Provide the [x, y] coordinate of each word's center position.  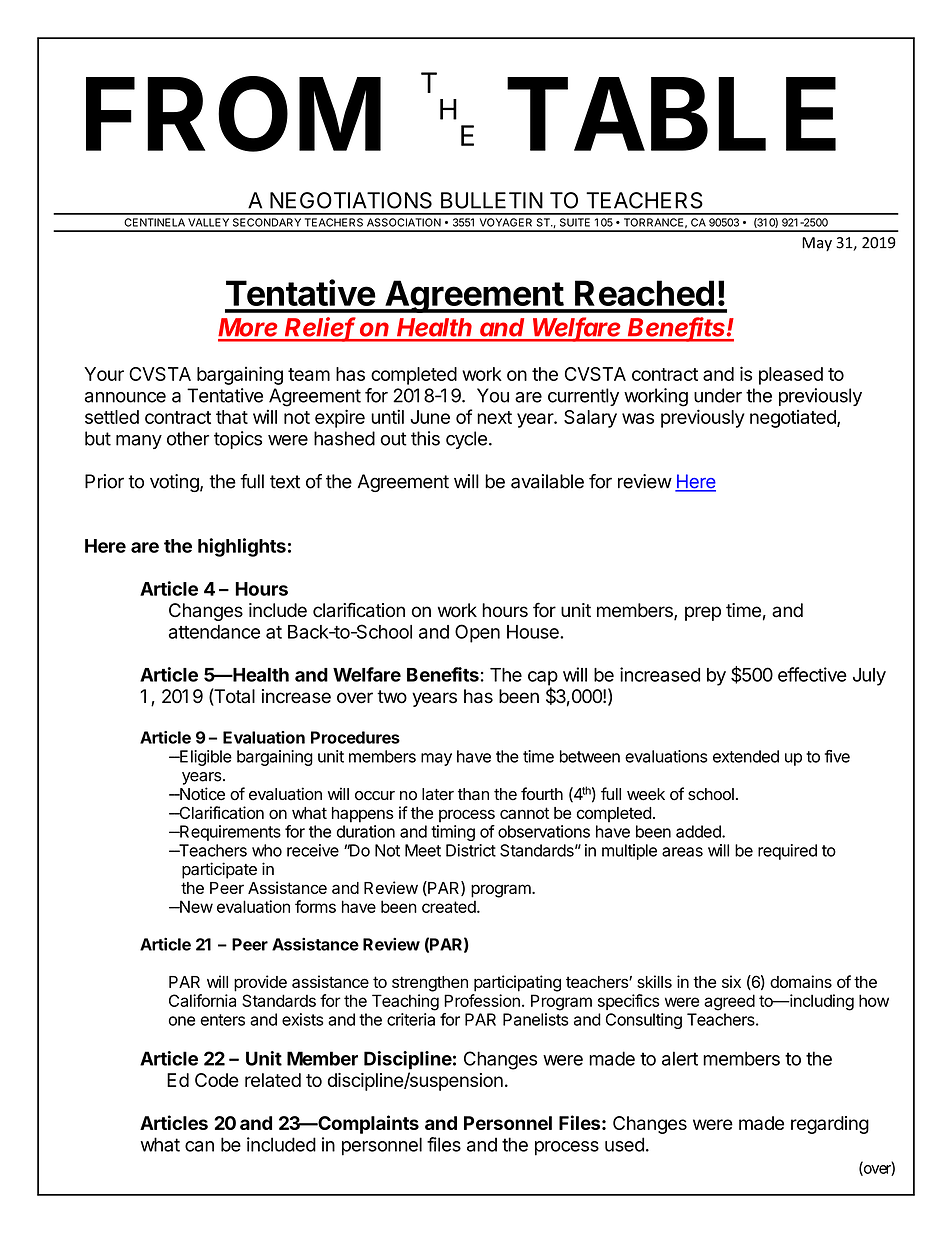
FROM [233, 115]
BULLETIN [492, 200]
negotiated [794, 419]
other [188, 438]
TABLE [671, 114]
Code [217, 1080]
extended [746, 756]
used [624, 1144]
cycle [466, 440]
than [473, 794]
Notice [201, 794]
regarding [830, 1125]
